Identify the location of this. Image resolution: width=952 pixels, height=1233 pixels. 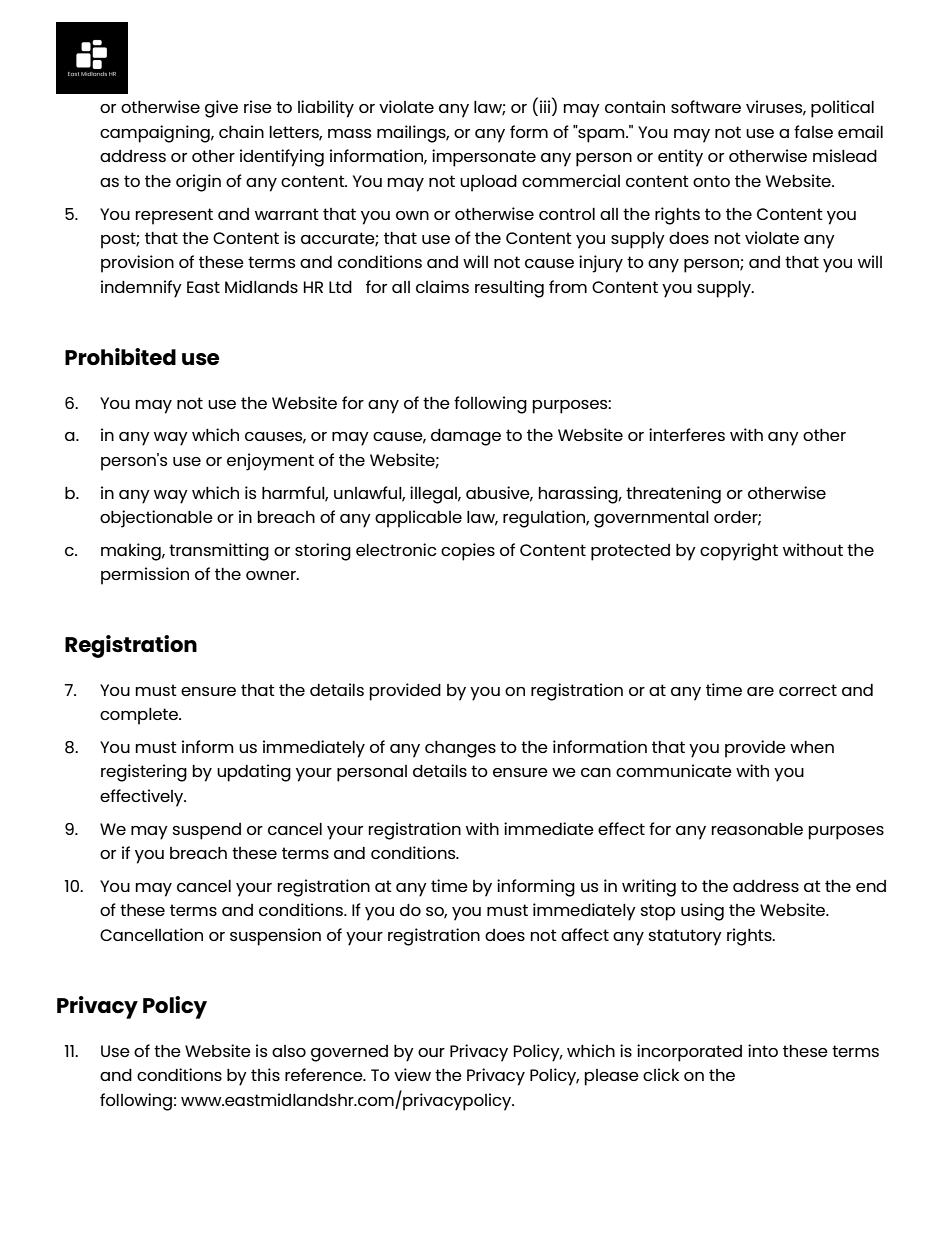
(265, 1074).
